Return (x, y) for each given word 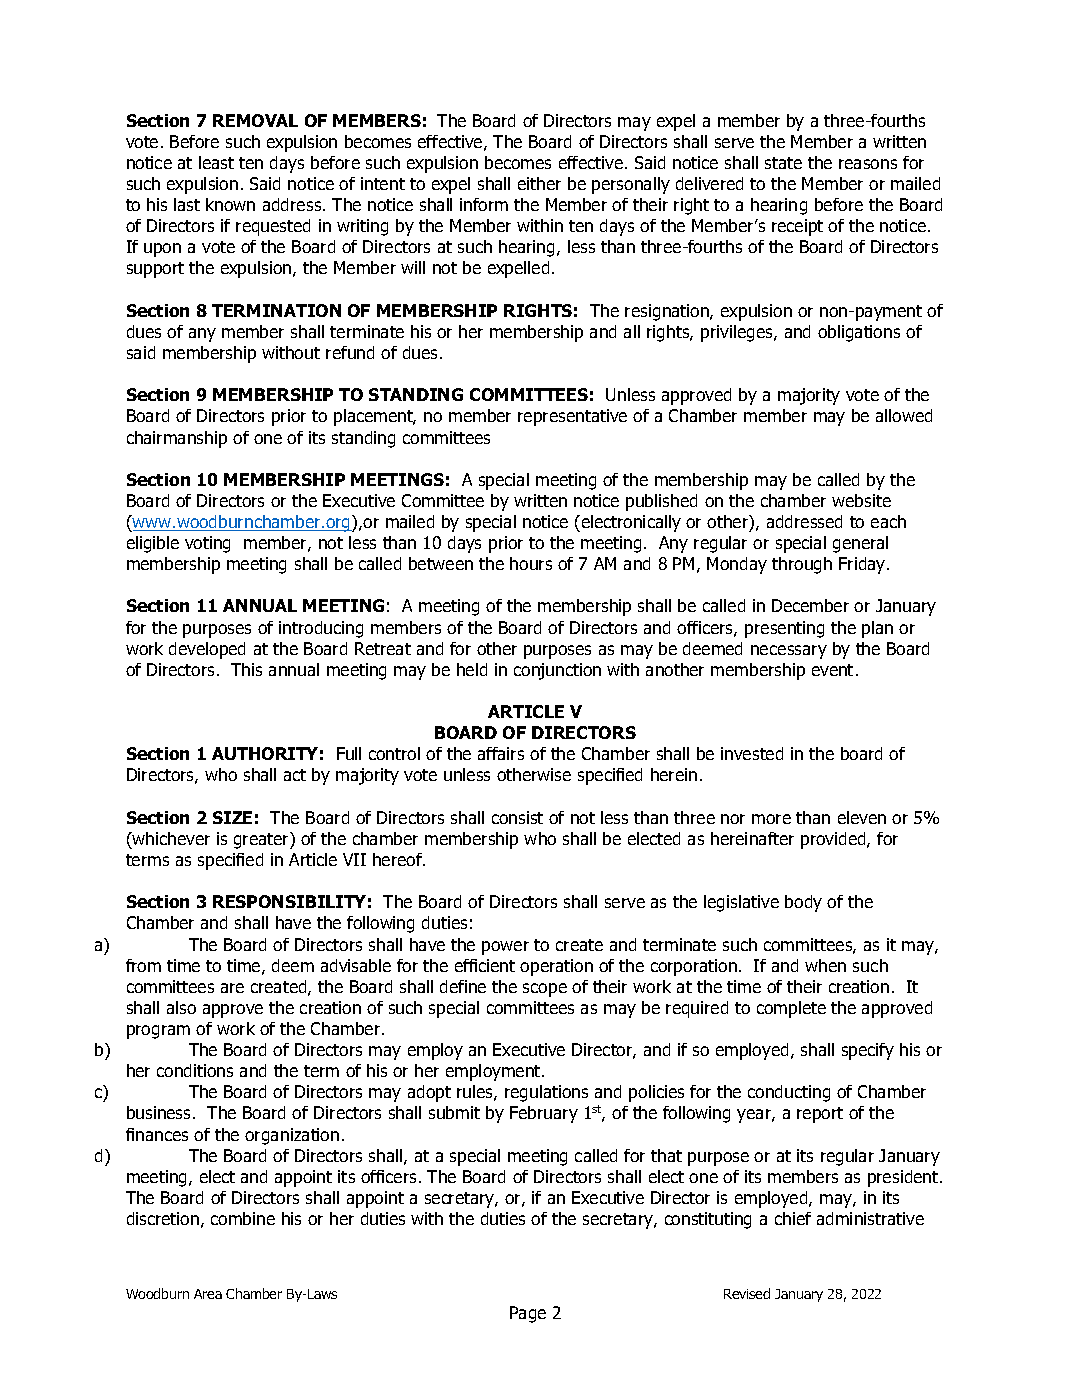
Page (528, 1314)
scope (545, 990)
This (246, 669)
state (783, 163)
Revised (747, 1293)
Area (208, 1294)
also (181, 1007)
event (832, 670)
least (216, 162)
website (861, 500)
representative (572, 417)
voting (207, 544)
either (539, 183)
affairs (501, 753)
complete (791, 1009)
